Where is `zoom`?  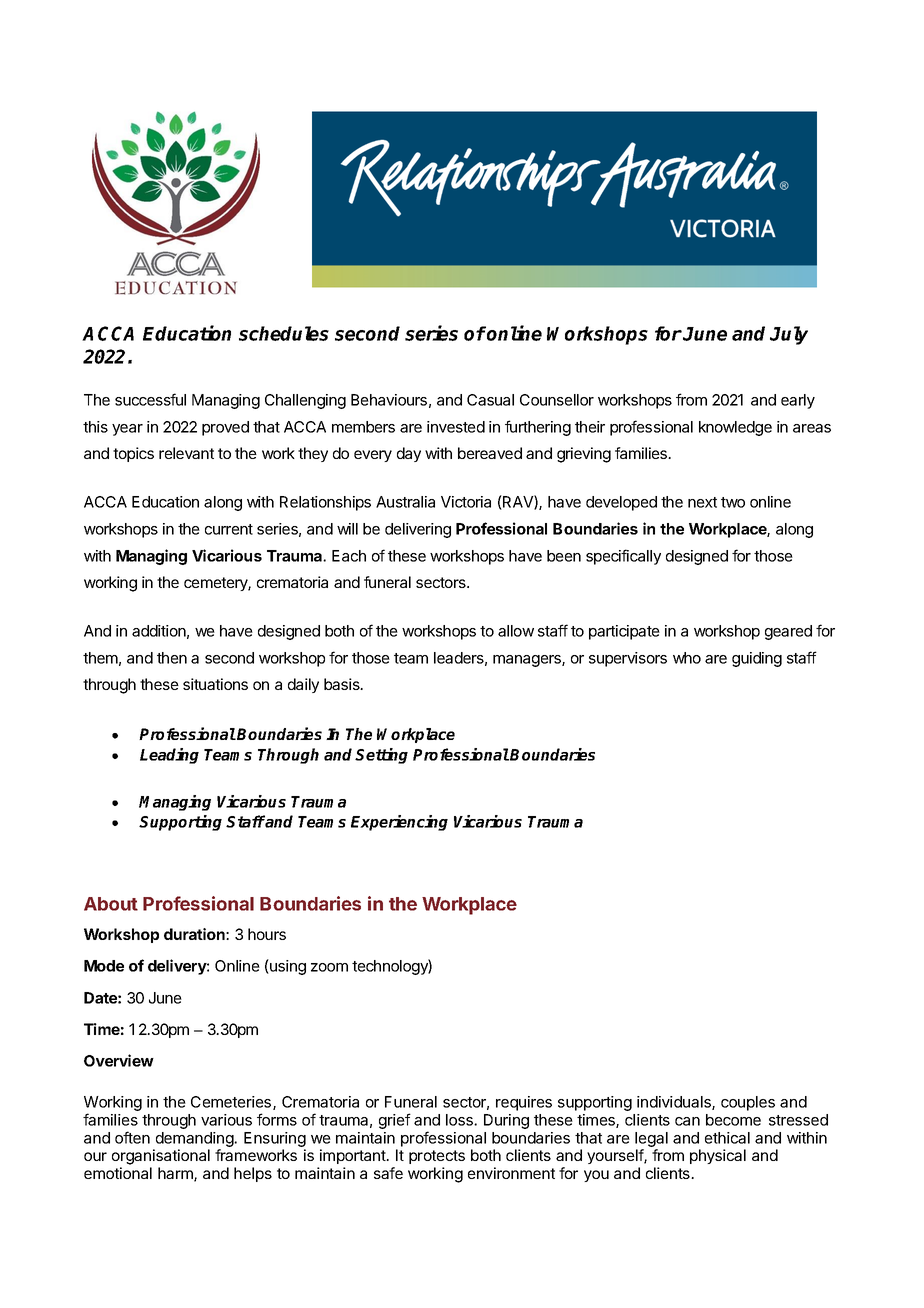 zoom is located at coordinates (329, 967).
